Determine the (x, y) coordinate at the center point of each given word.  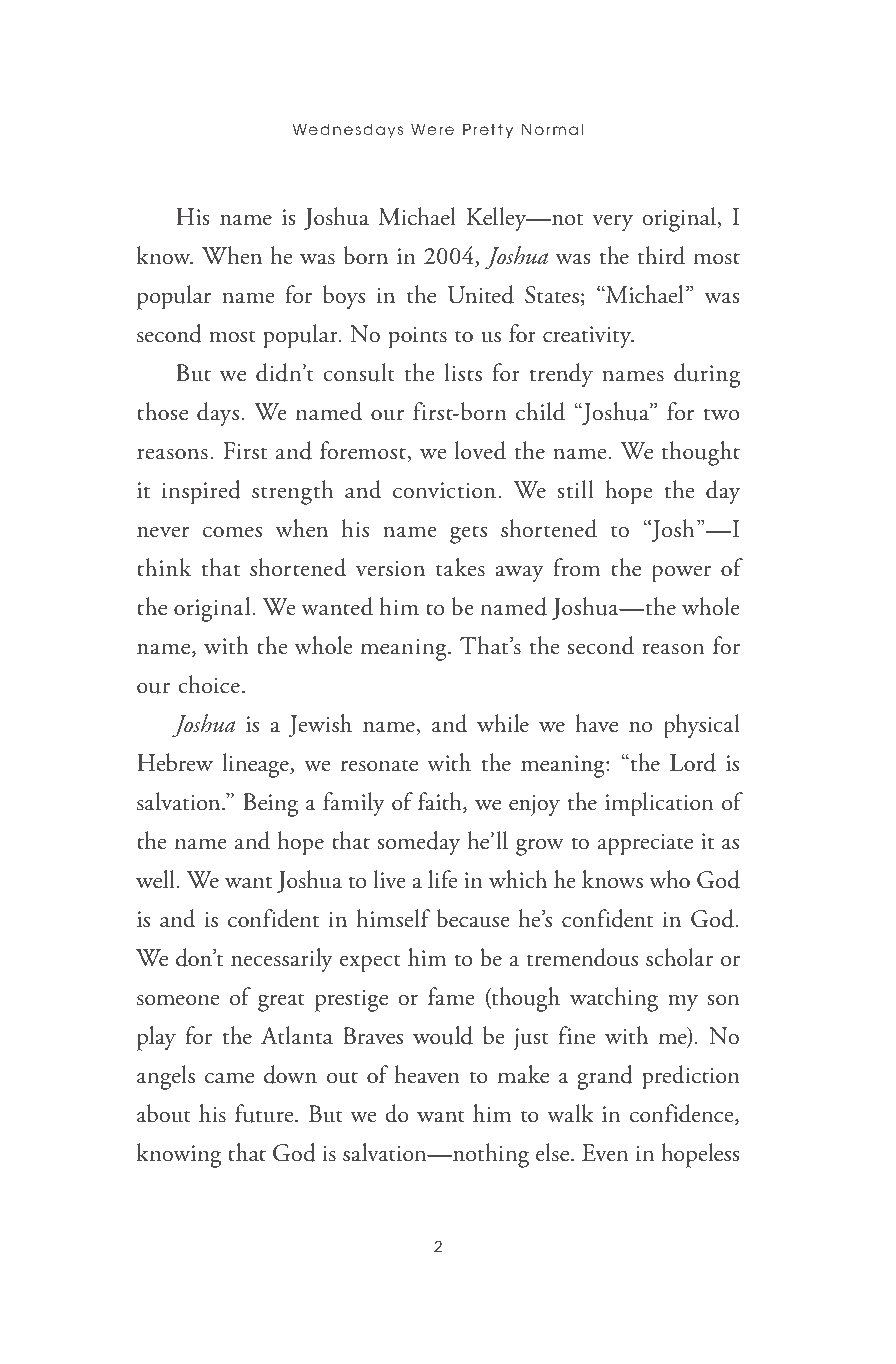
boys (344, 297)
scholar (679, 957)
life (442, 879)
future (265, 1113)
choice (209, 684)
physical (702, 726)
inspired (201, 492)
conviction (446, 490)
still (575, 489)
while (503, 723)
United (481, 294)
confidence (683, 1114)
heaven (427, 1074)
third (661, 255)
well (155, 879)
